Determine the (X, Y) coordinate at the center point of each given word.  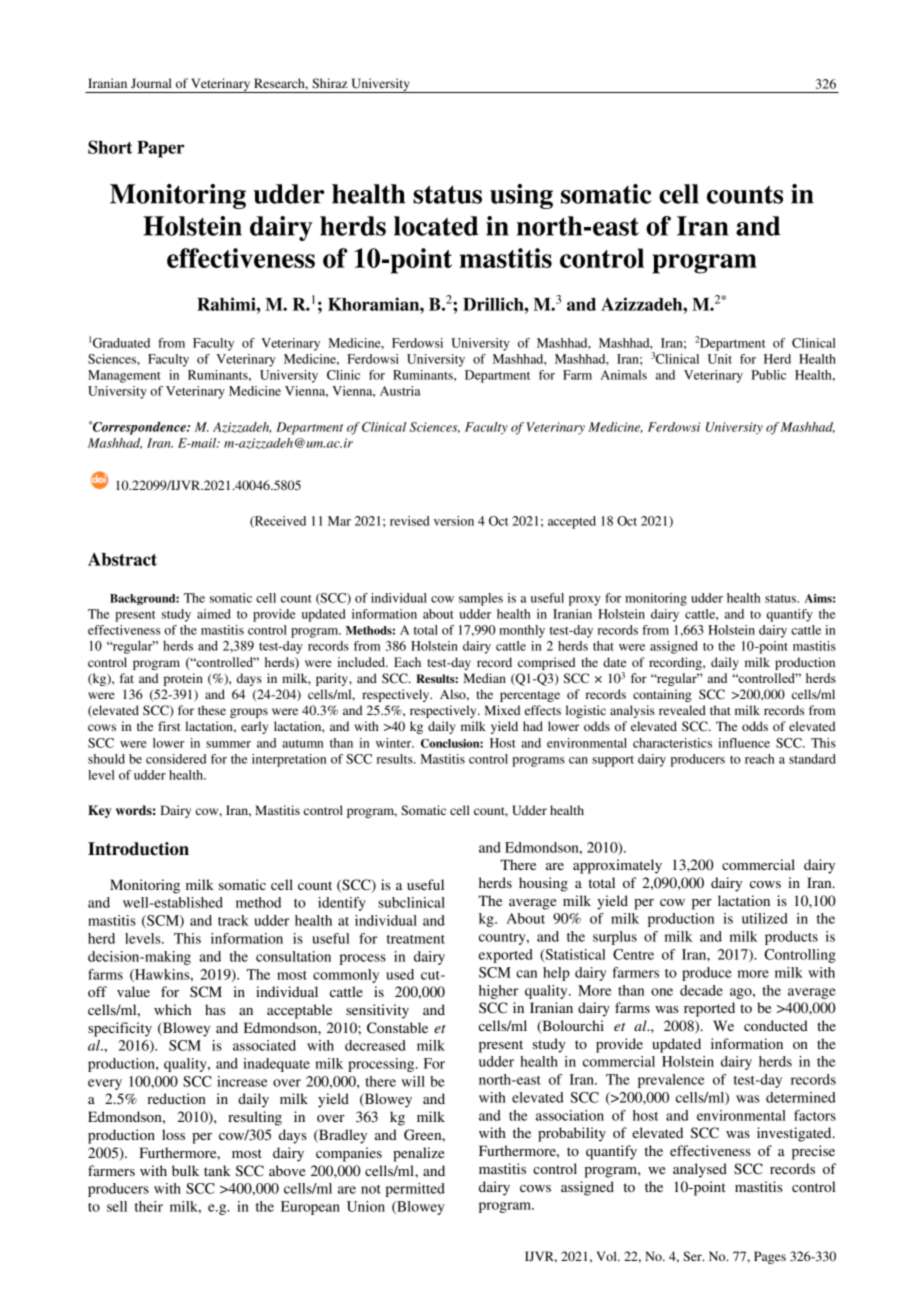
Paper (161, 149)
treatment (416, 939)
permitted (415, 1190)
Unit (720, 359)
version (454, 521)
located (436, 226)
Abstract (122, 559)
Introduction (138, 849)
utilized (765, 918)
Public (768, 375)
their (149, 1206)
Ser (693, 1256)
